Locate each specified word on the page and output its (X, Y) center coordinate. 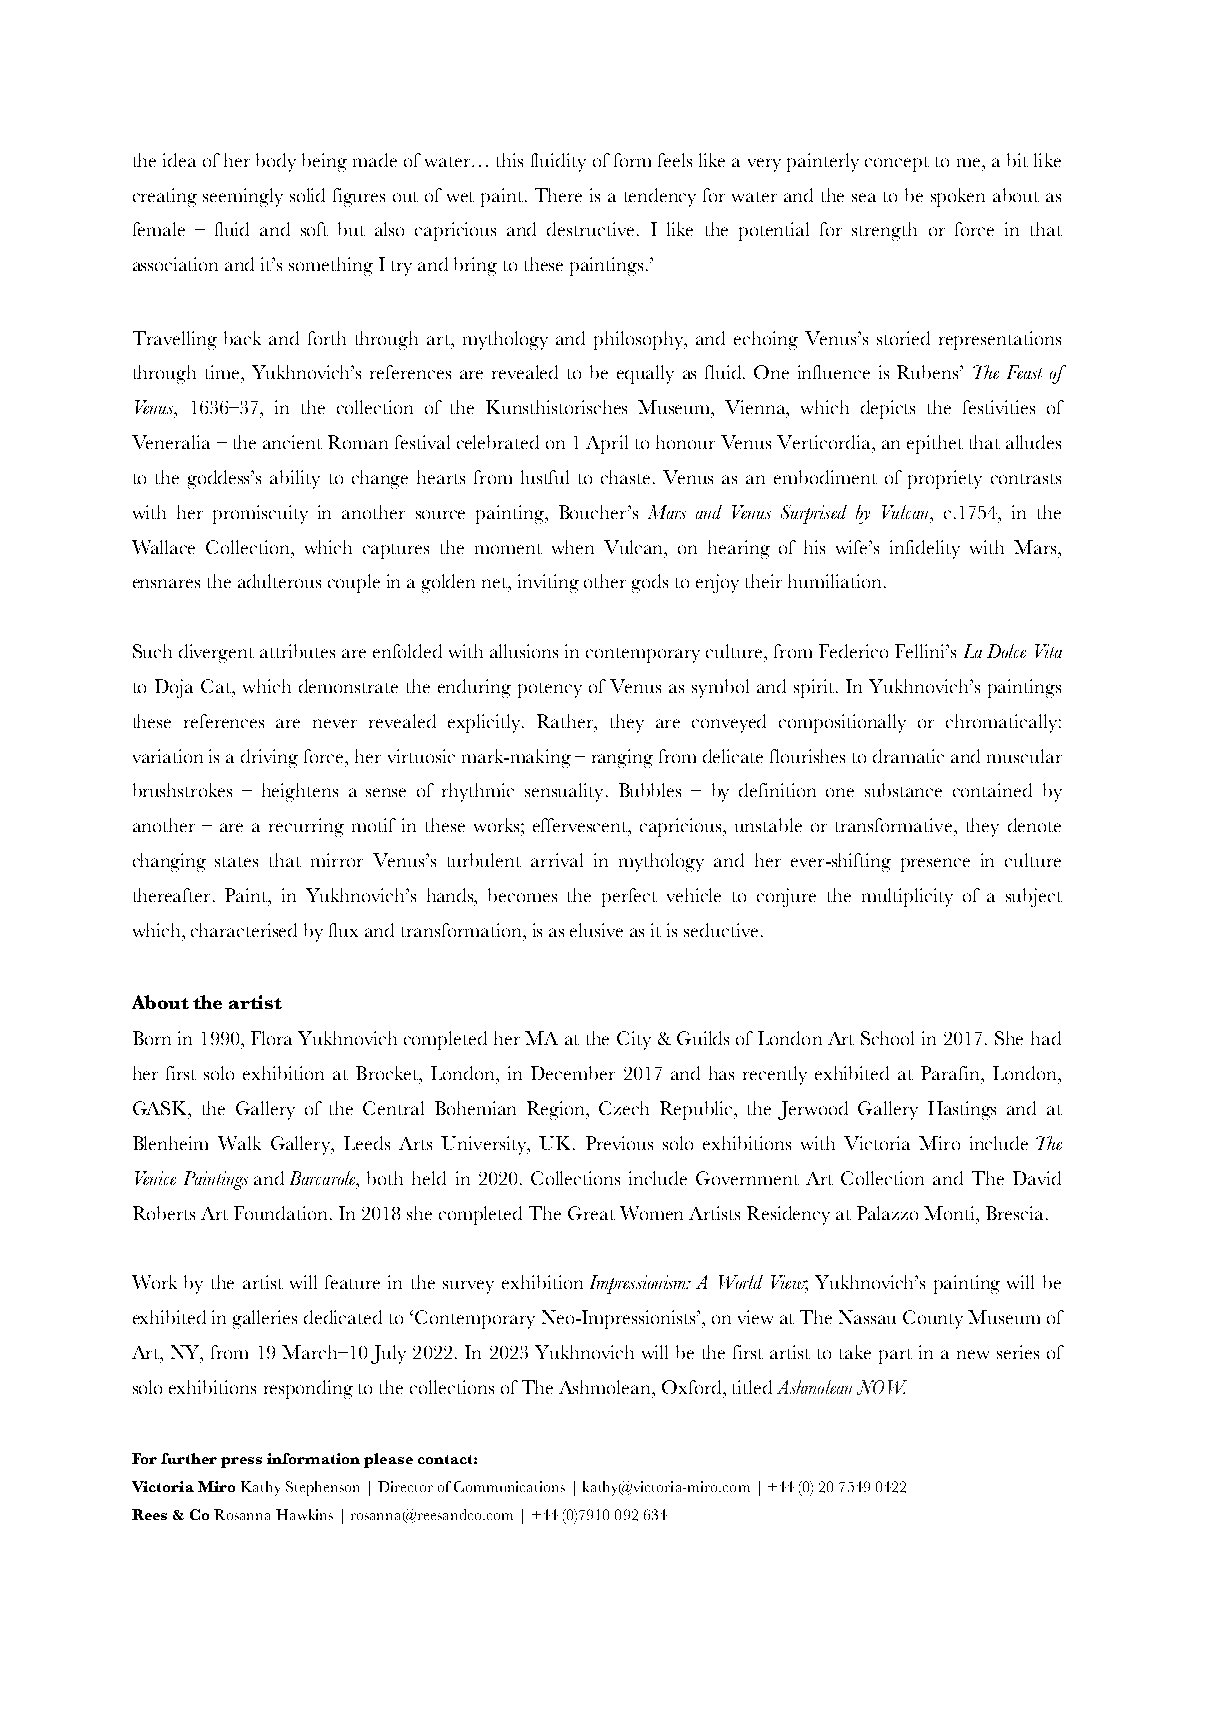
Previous (619, 1143)
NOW (882, 1387)
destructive (590, 229)
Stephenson (322, 1488)
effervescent (581, 825)
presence (935, 865)
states (236, 862)
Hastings (962, 1110)
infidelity (925, 549)
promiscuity (260, 514)
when (573, 547)
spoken (958, 197)
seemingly (243, 197)
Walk (239, 1143)
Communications (509, 1486)
